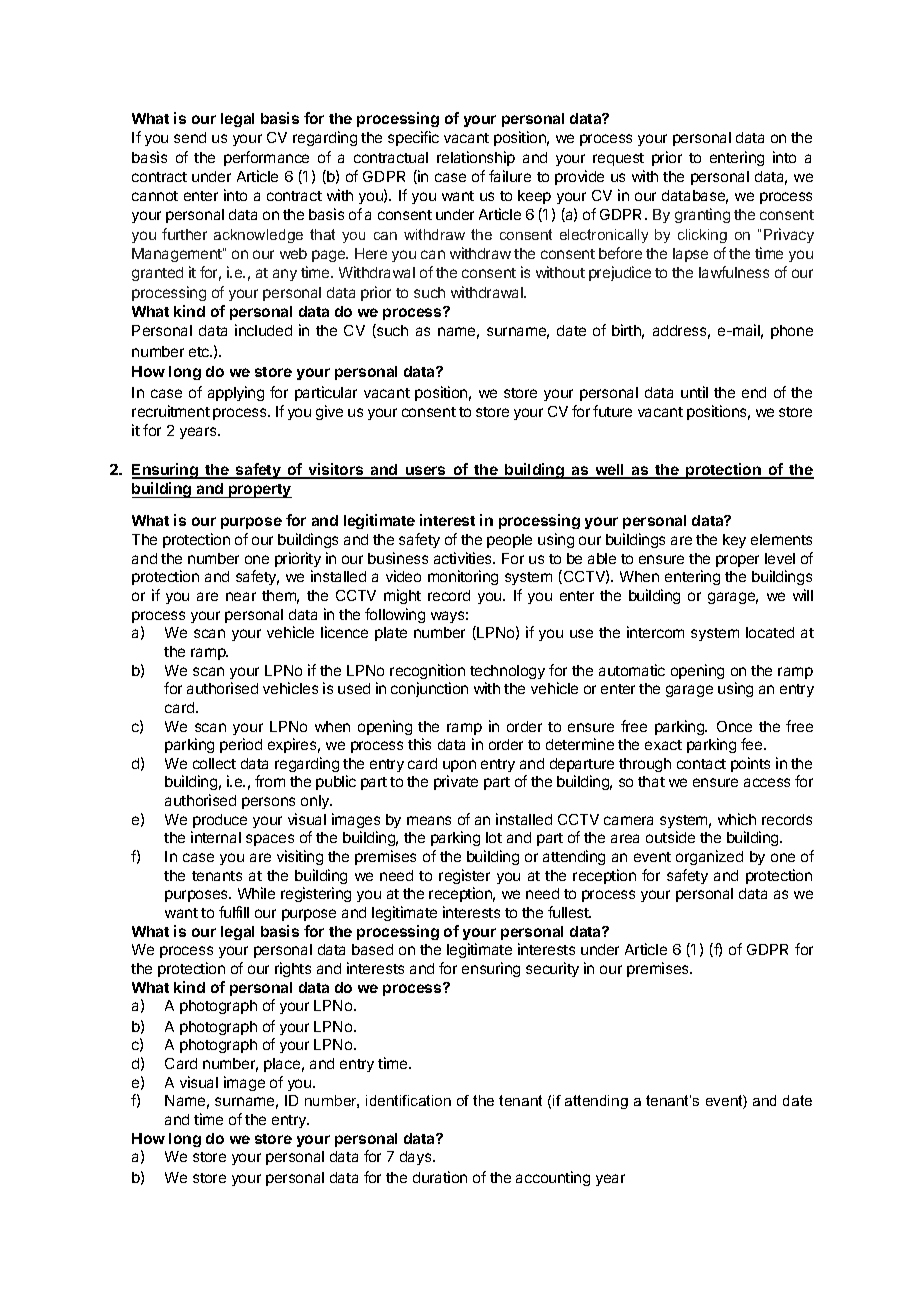 This document has width=924, height=1308. What do you see at coordinates (266, 158) in the document?
I see `performance` at bounding box center [266, 158].
